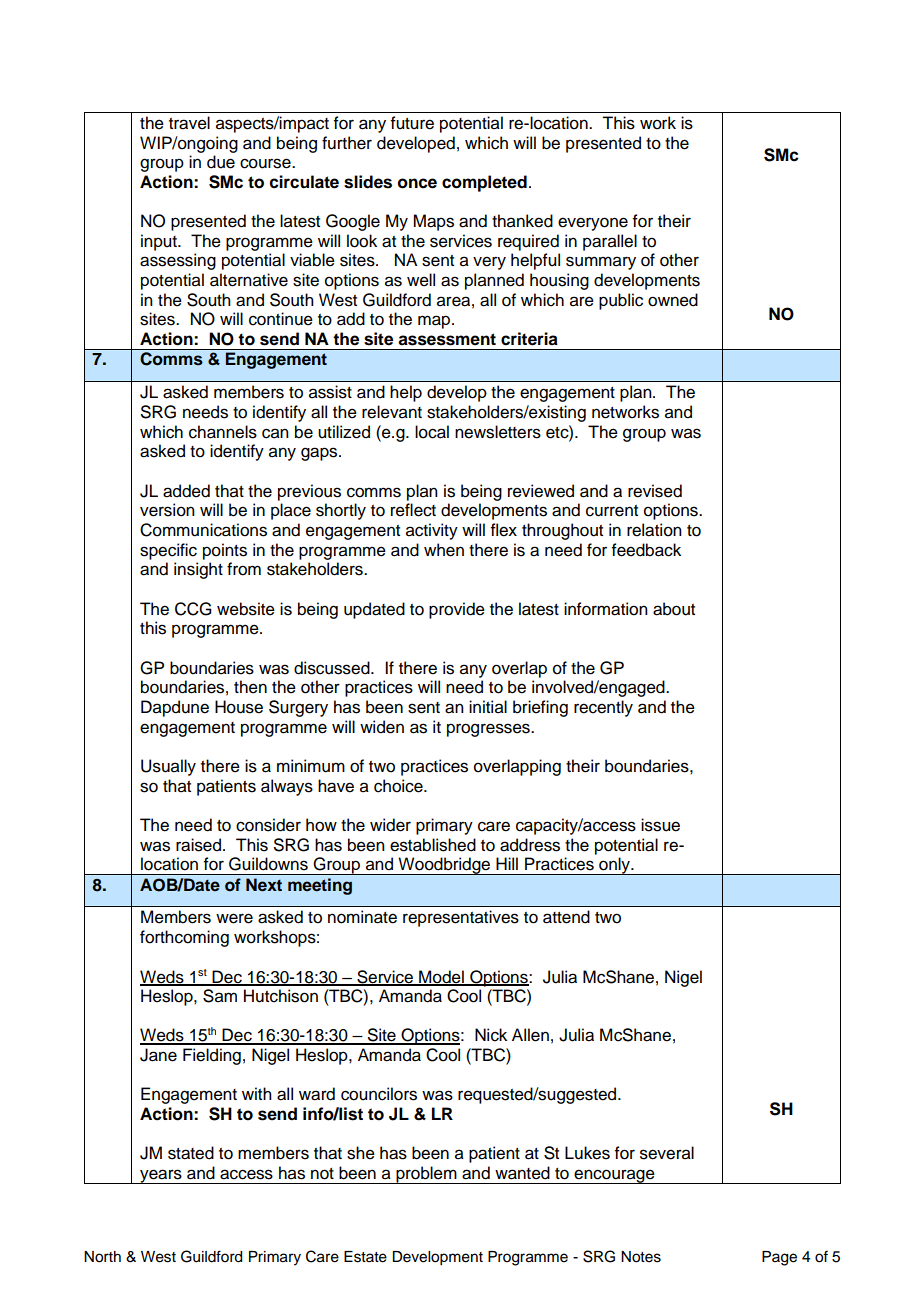  Describe the element at coordinates (610, 242) in the screenshot. I see `parallel` at that location.
